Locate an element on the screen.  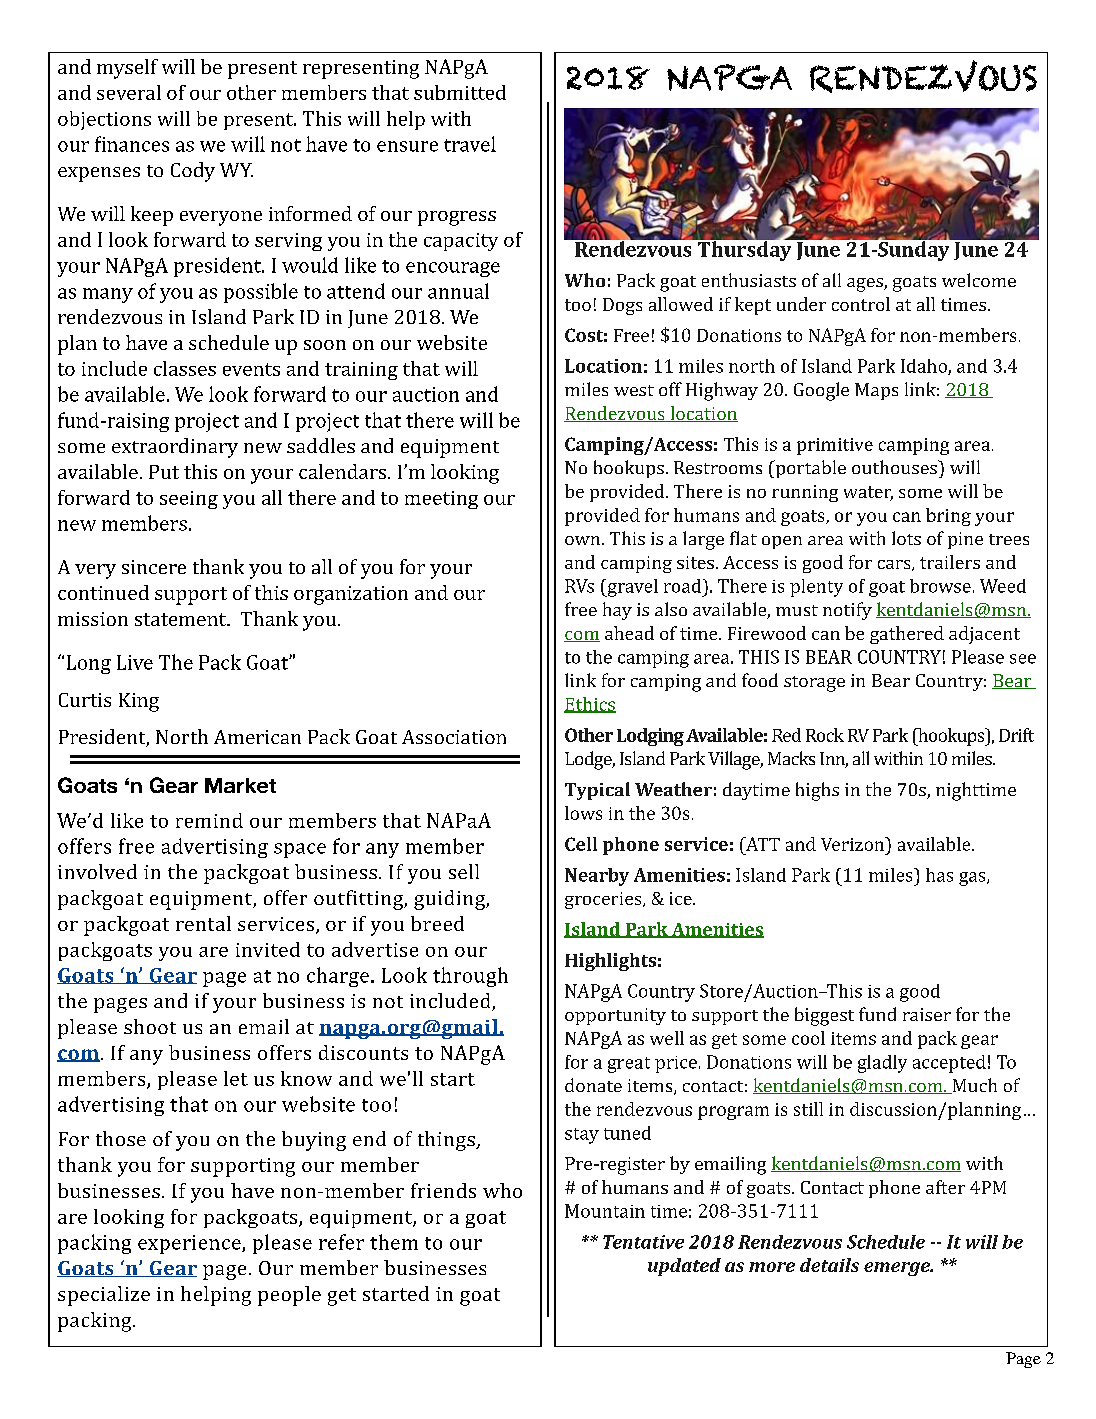
Live is located at coordinates (135, 662).
